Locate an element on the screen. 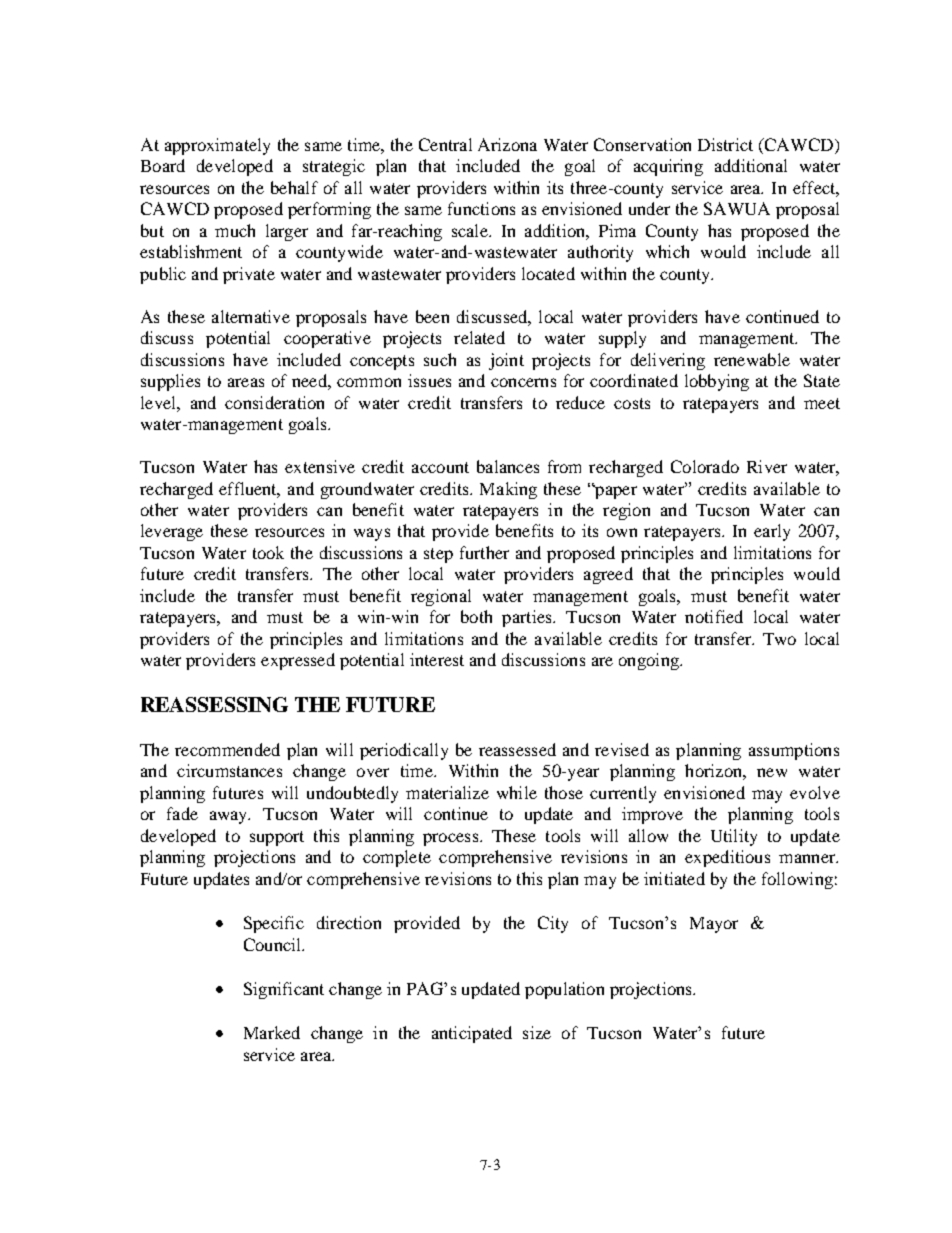  District is located at coordinates (725, 144).
